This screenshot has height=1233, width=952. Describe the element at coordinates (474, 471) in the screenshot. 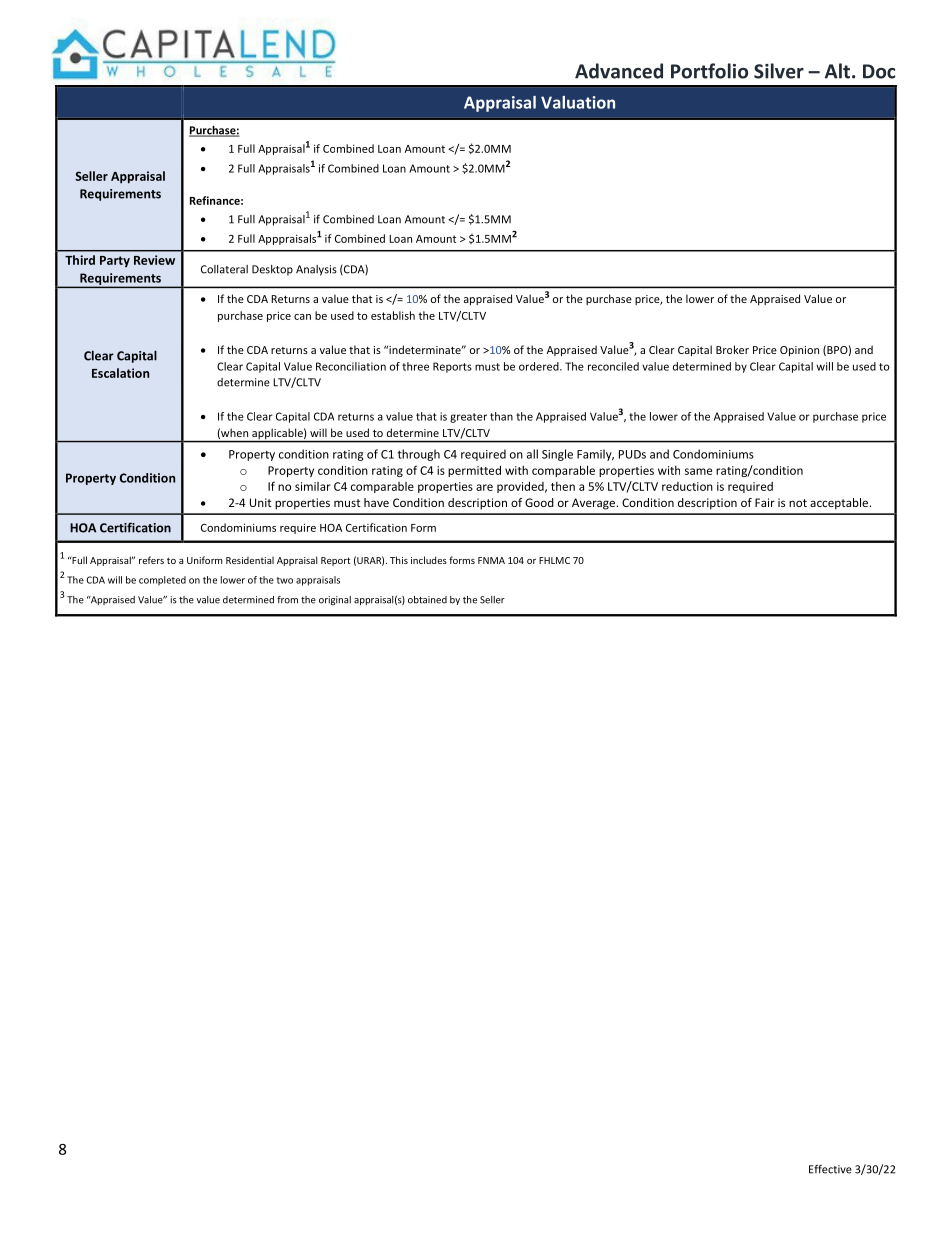

I see `permitted` at that location.
